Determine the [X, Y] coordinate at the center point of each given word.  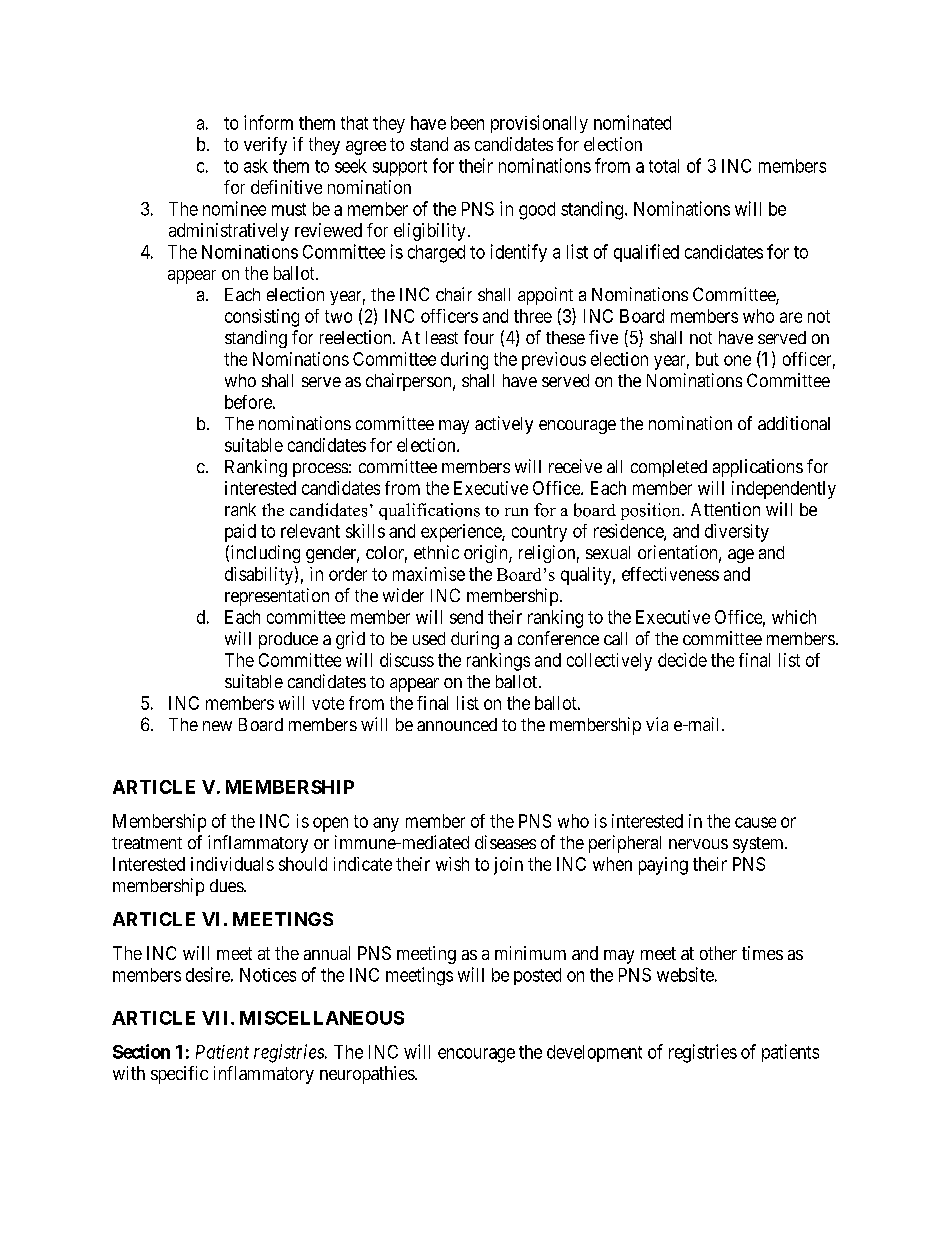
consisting [262, 318]
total [664, 166]
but [707, 359]
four [479, 337]
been [467, 123]
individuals [232, 864]
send [466, 617]
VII [217, 1018]
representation [277, 597]
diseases [505, 842]
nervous [698, 844]
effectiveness [670, 574]
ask [256, 166]
